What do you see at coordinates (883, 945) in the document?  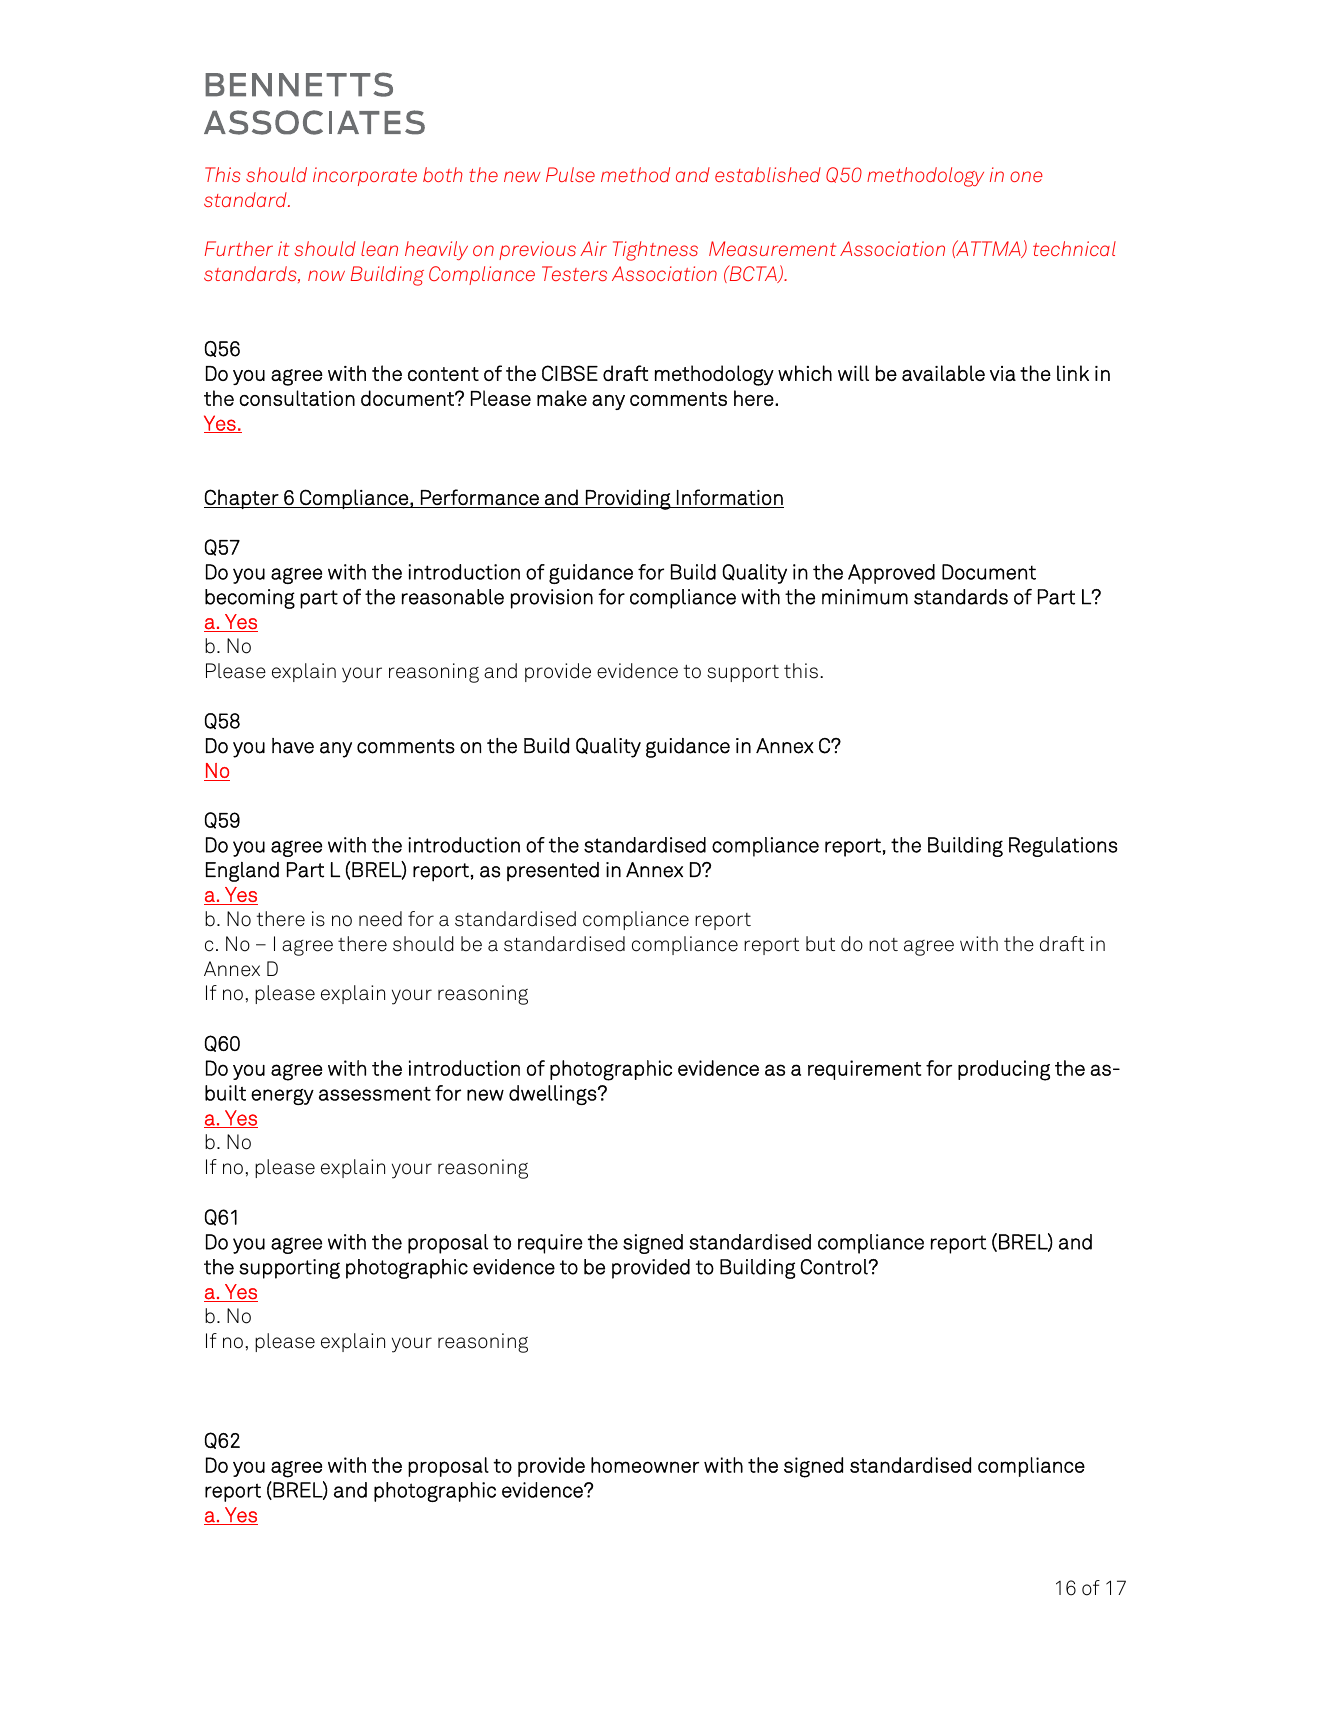 I see `not` at bounding box center [883, 945].
